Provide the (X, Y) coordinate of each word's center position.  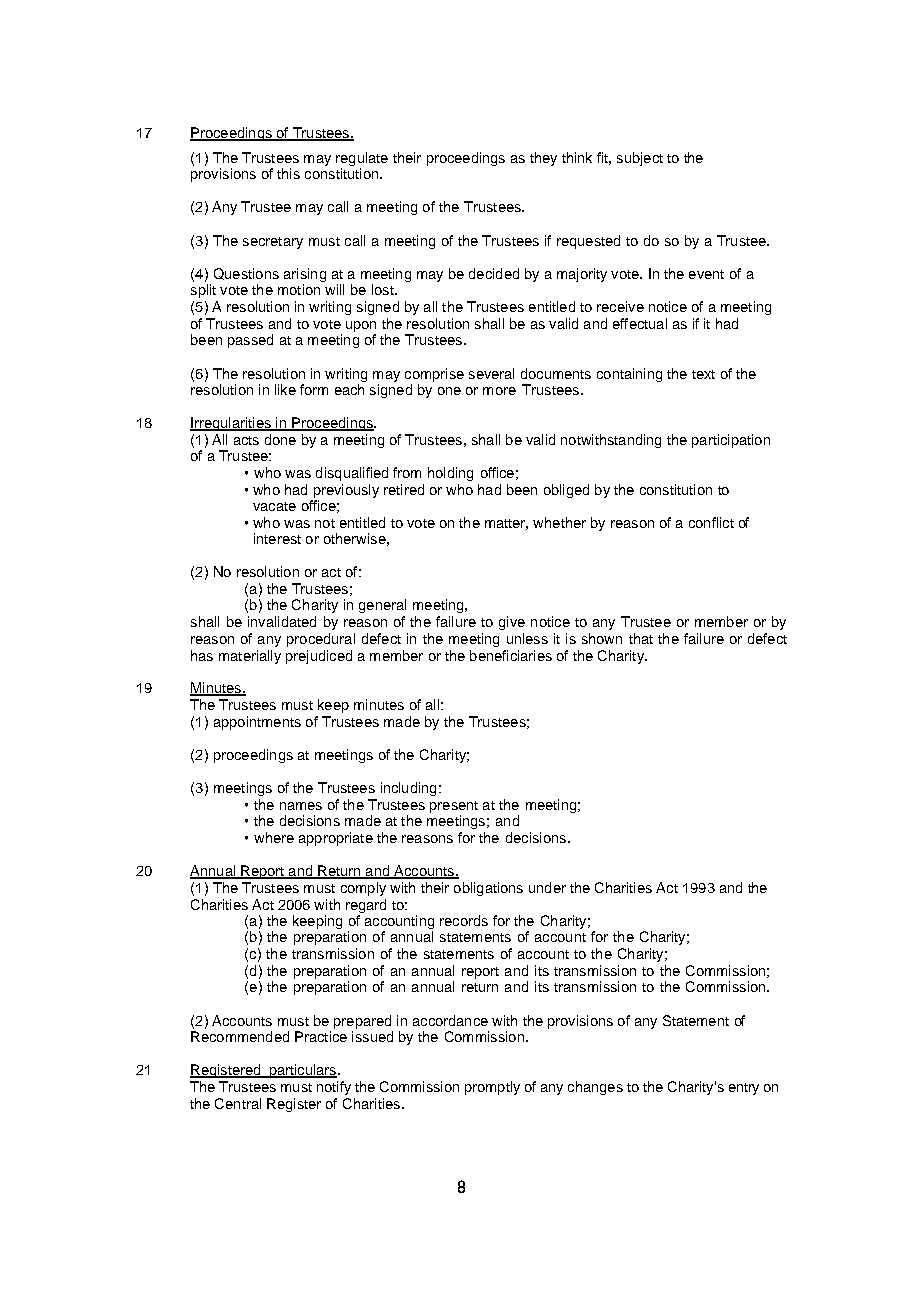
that (641, 638)
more (499, 391)
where (274, 837)
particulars (303, 1071)
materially (250, 657)
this (288, 173)
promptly (492, 1088)
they (543, 159)
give (512, 623)
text (703, 374)
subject (640, 159)
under (547, 887)
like (285, 389)
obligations (488, 889)
